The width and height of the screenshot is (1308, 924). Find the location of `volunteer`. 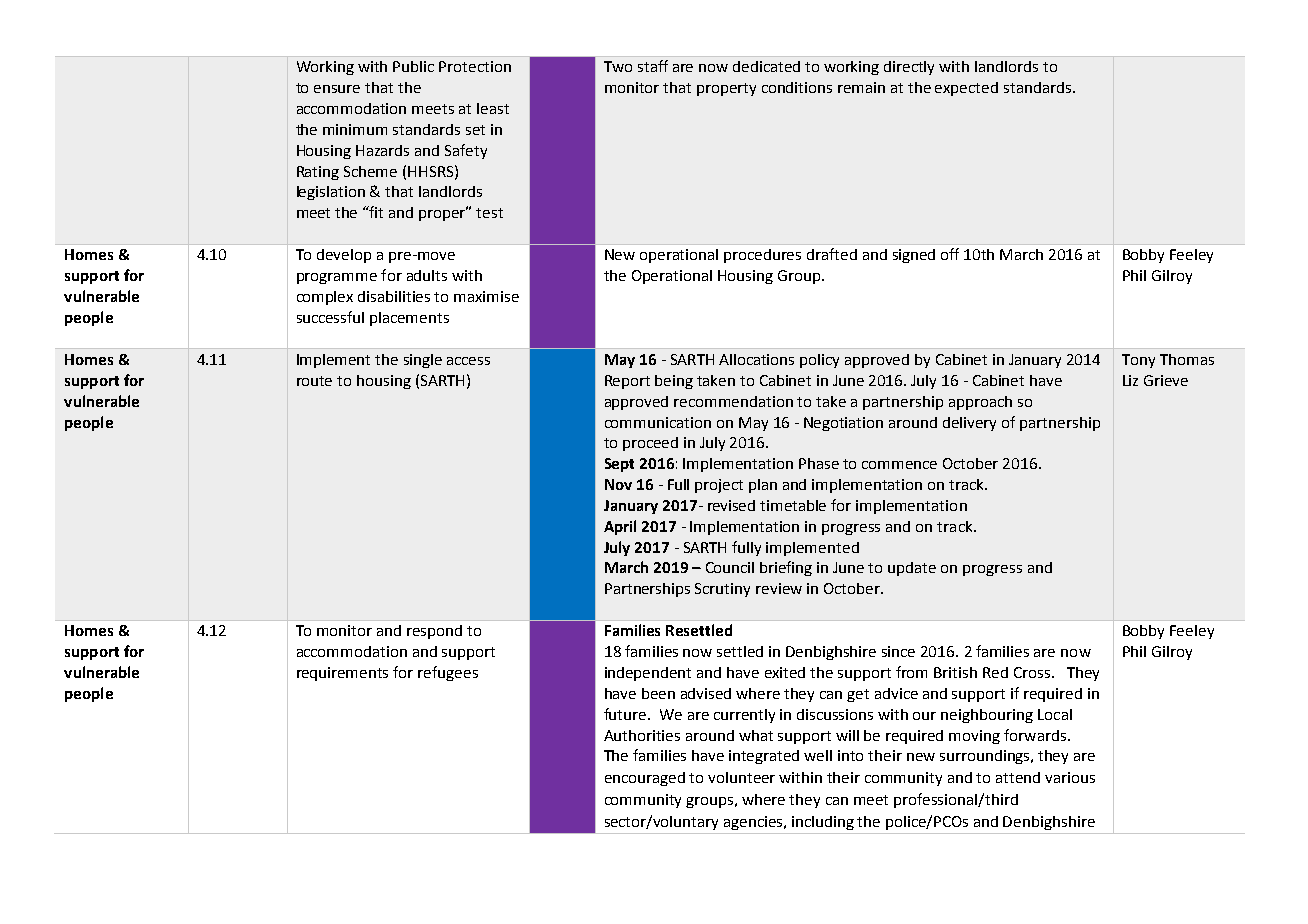

volunteer is located at coordinates (741, 777).
